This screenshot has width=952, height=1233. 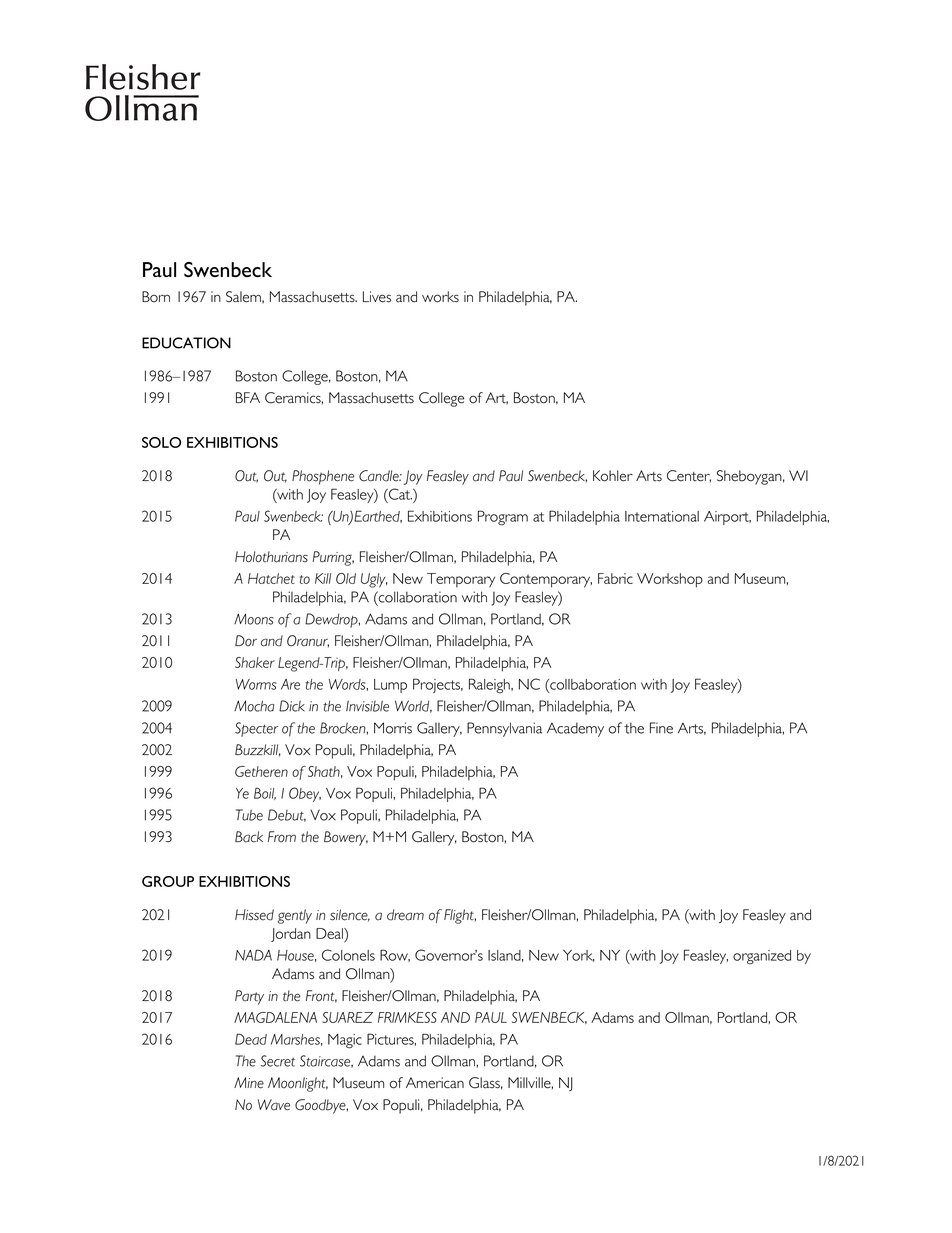 I want to click on organized, so click(x=762, y=957).
